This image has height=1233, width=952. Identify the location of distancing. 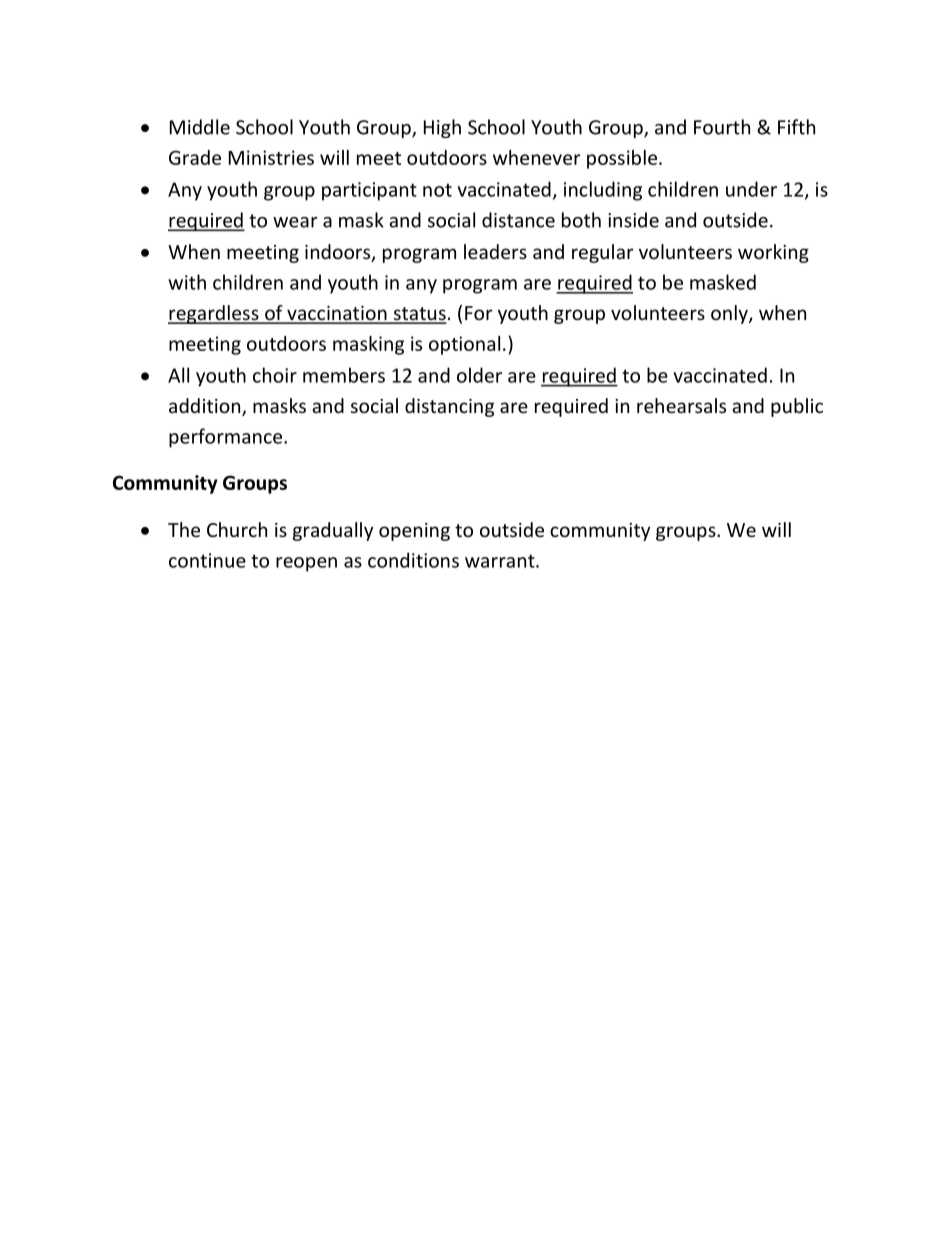
(449, 407).
